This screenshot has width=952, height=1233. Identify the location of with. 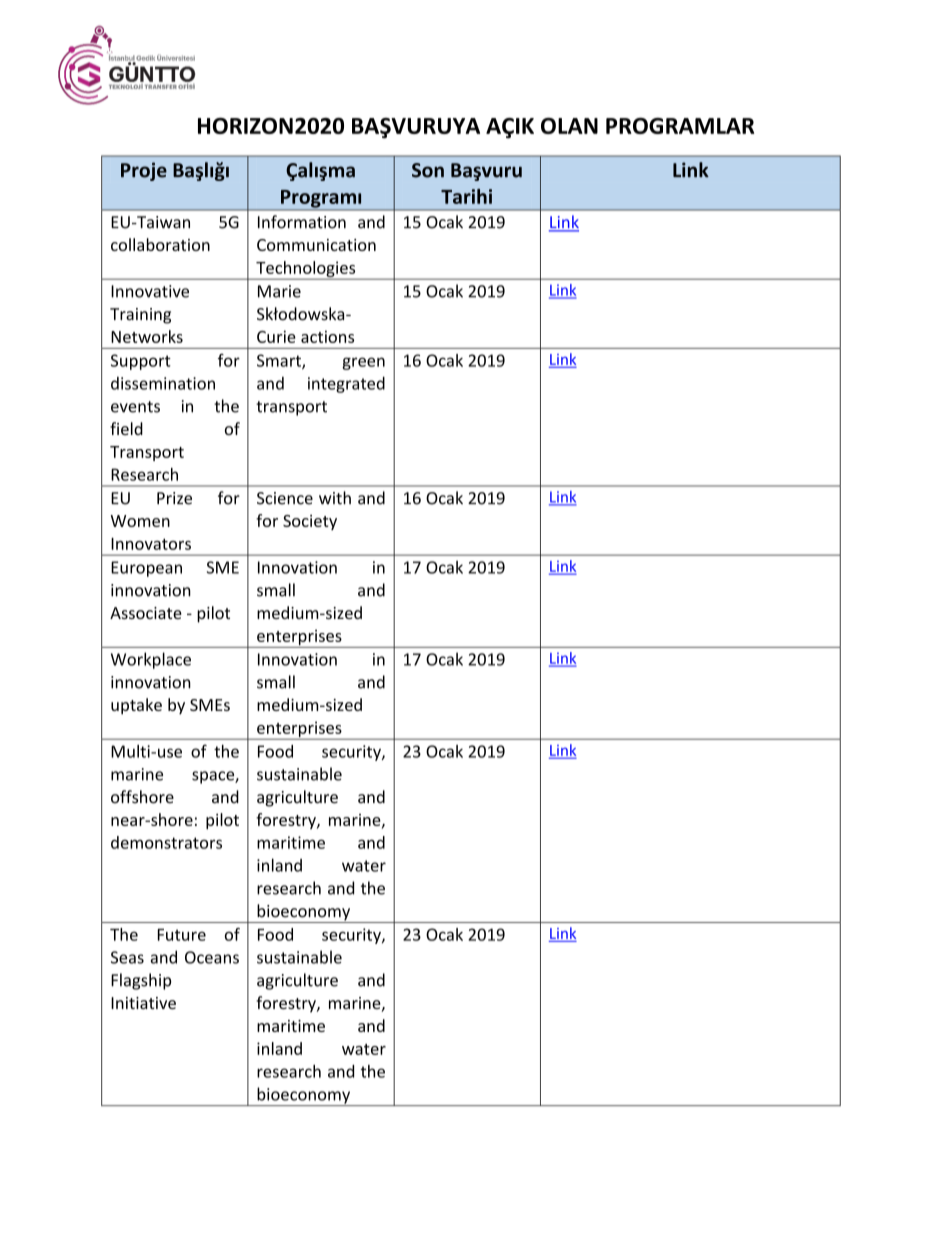
(335, 498).
